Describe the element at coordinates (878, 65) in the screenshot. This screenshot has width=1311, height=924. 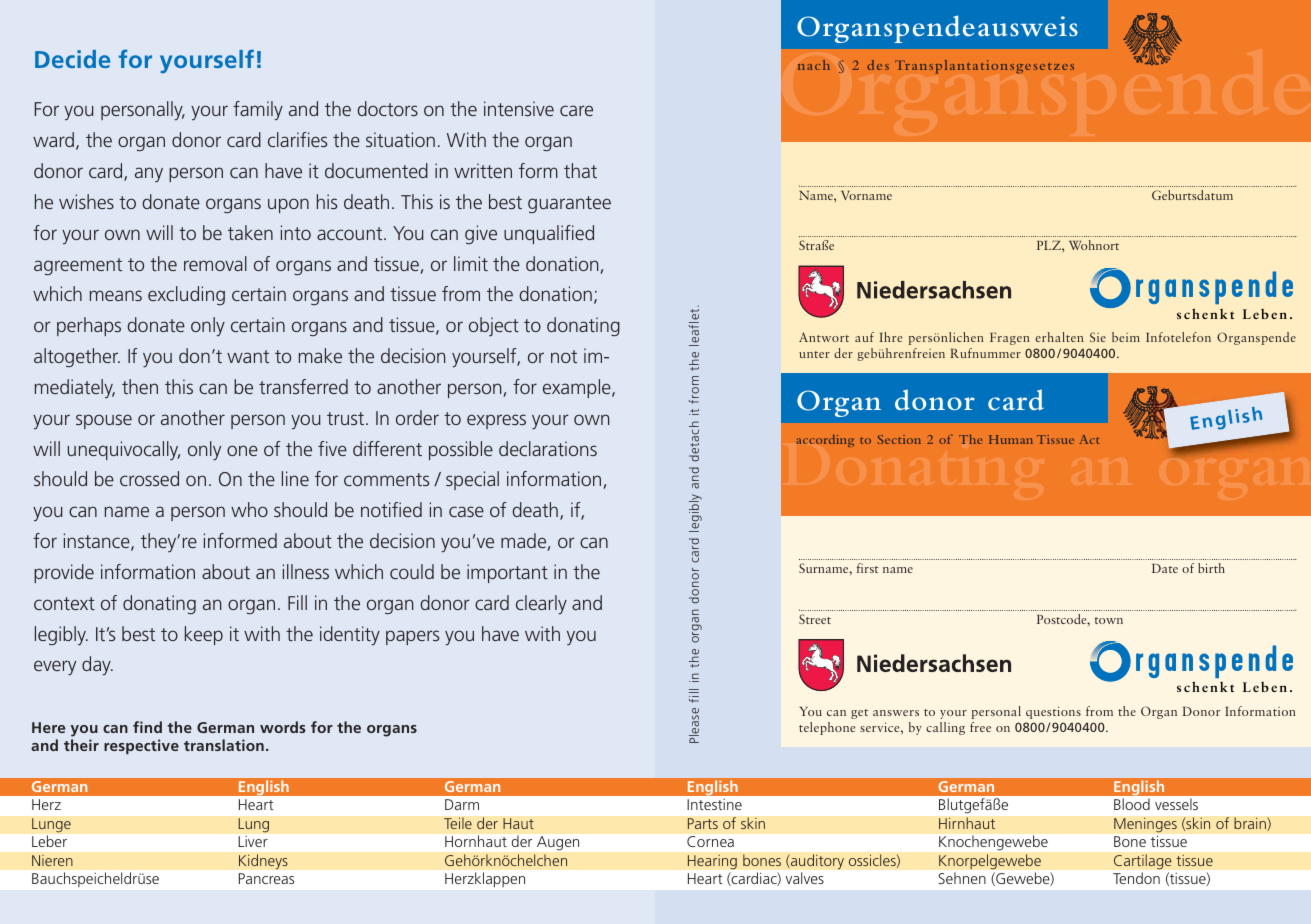
I see `des` at that location.
